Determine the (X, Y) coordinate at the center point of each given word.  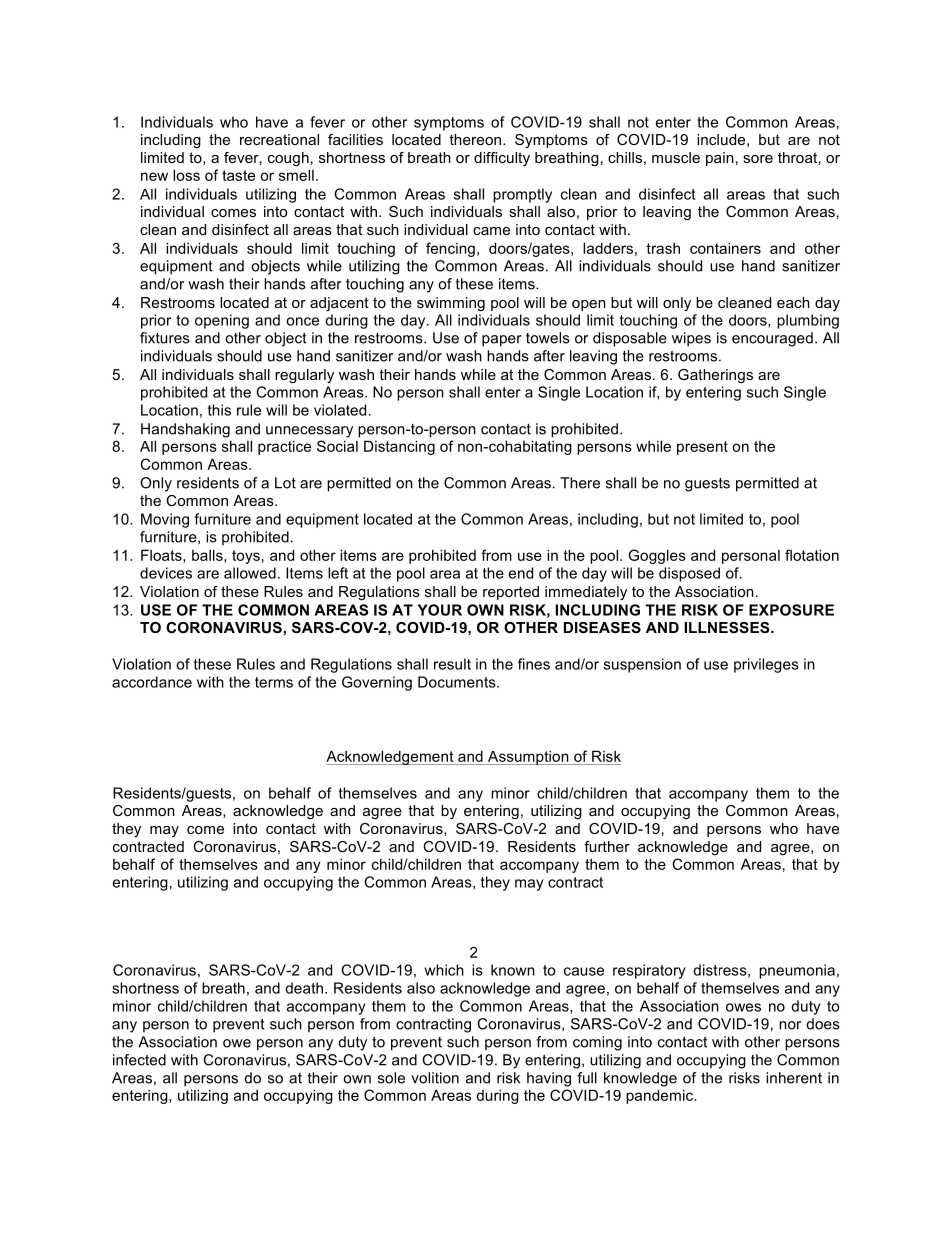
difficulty (502, 159)
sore (758, 159)
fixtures (165, 338)
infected (139, 1060)
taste (238, 175)
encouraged (772, 339)
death (304, 988)
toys (246, 557)
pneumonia (797, 971)
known (513, 970)
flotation (812, 555)
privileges (766, 665)
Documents (458, 682)
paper (502, 341)
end (521, 573)
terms (274, 682)
